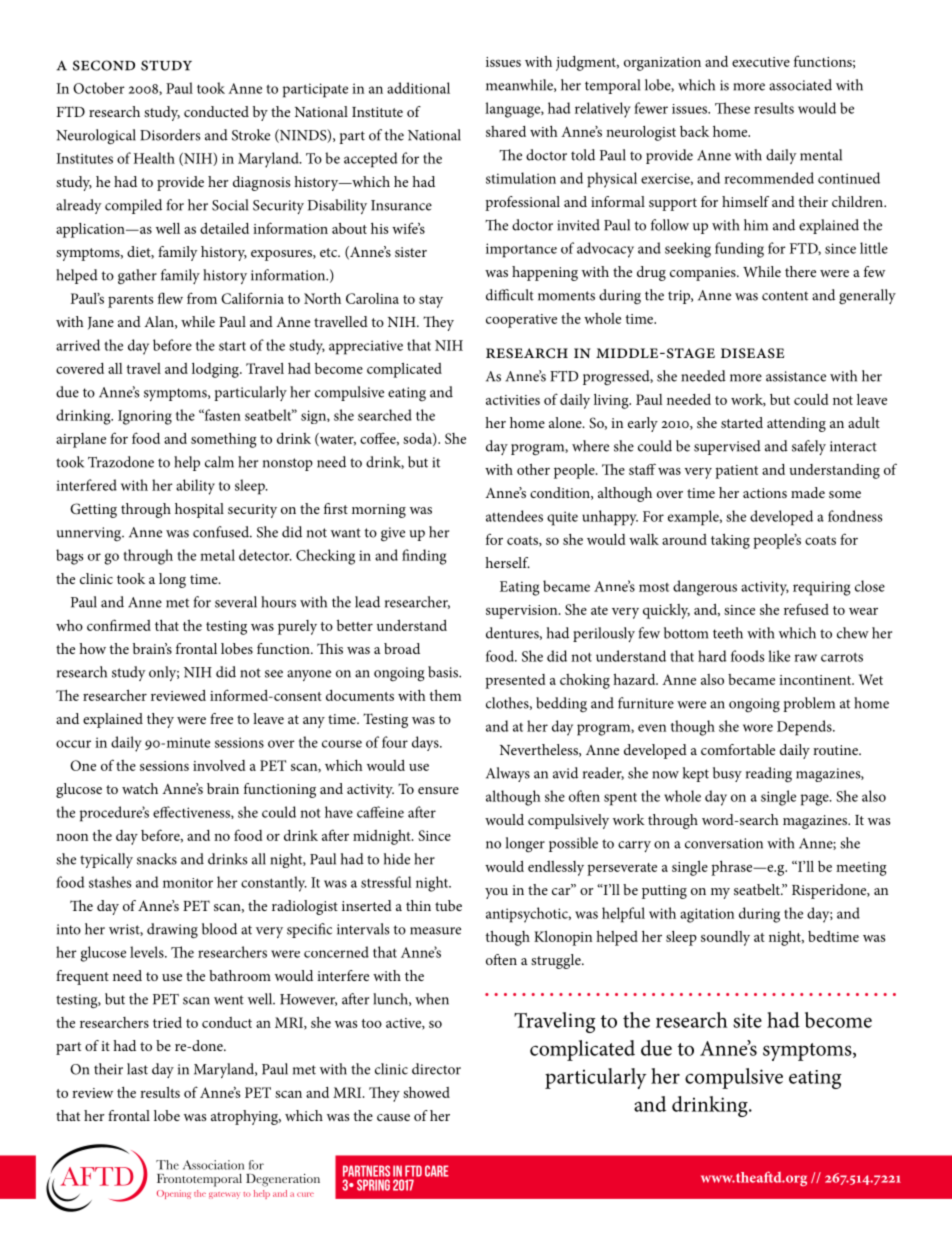 Image resolution: width=952 pixels, height=1233 pixels. I want to click on supervision, so click(523, 612).
